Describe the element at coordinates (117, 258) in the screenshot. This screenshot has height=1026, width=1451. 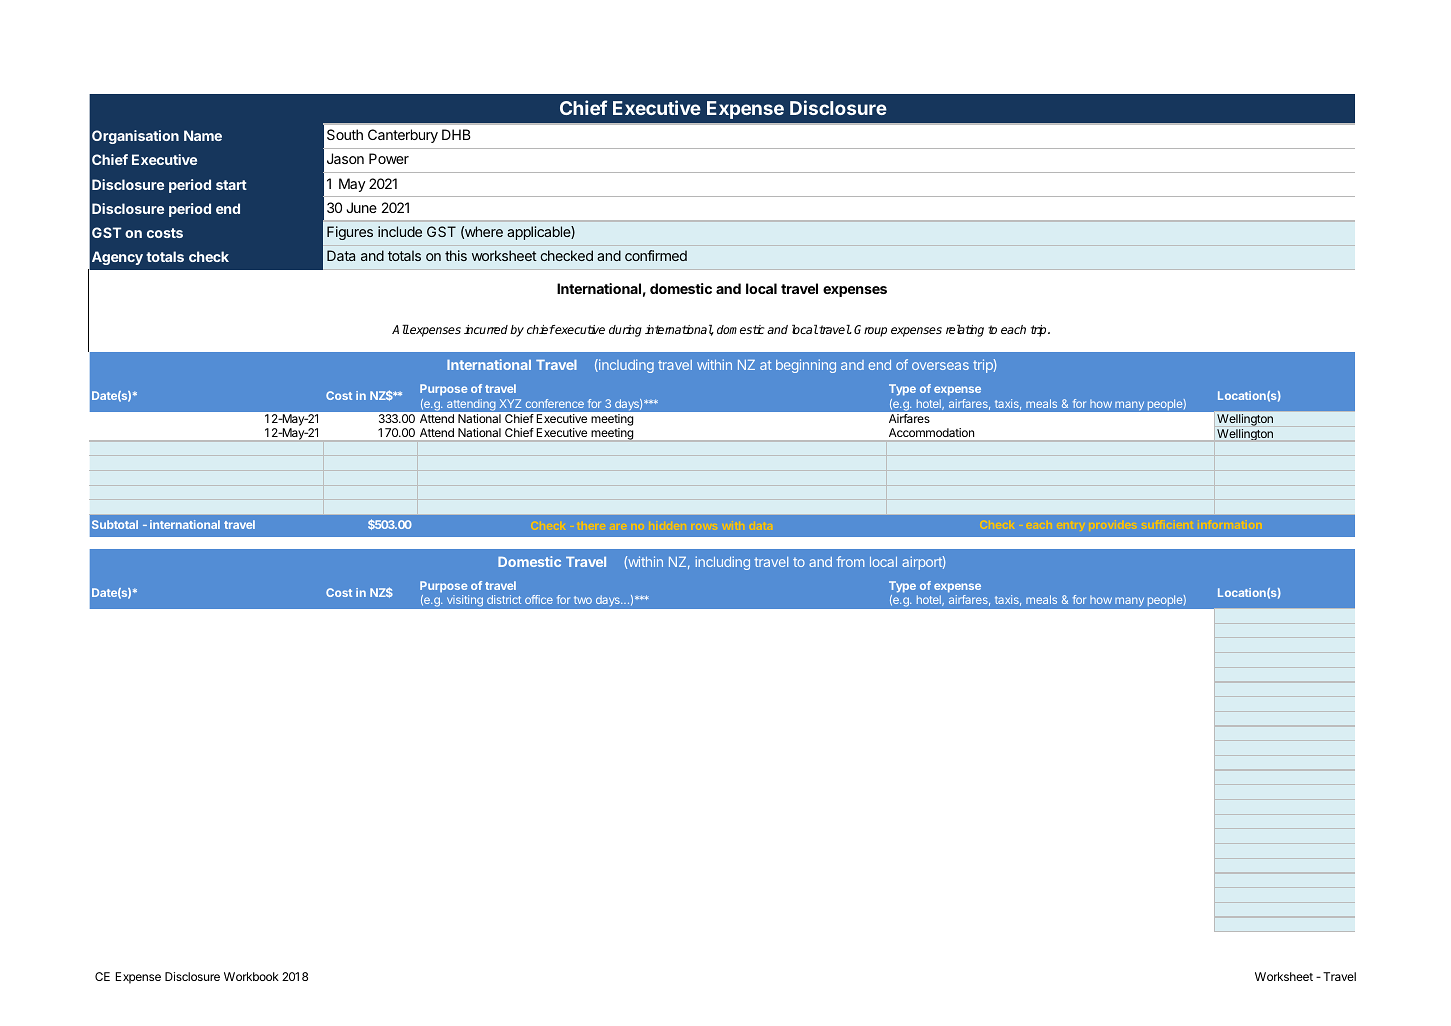
I see `Agency` at that location.
